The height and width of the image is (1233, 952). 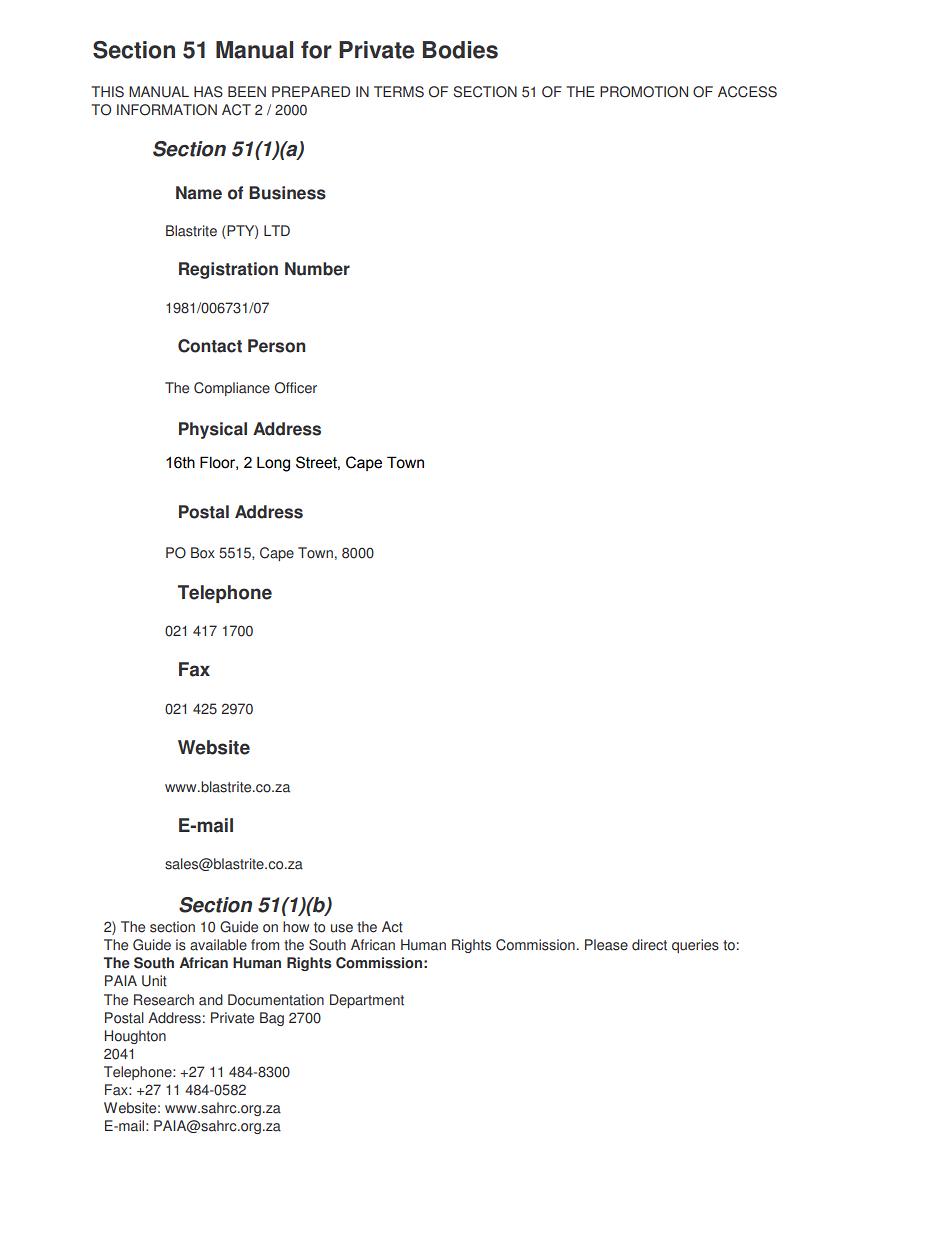 I want to click on available, so click(x=218, y=945).
